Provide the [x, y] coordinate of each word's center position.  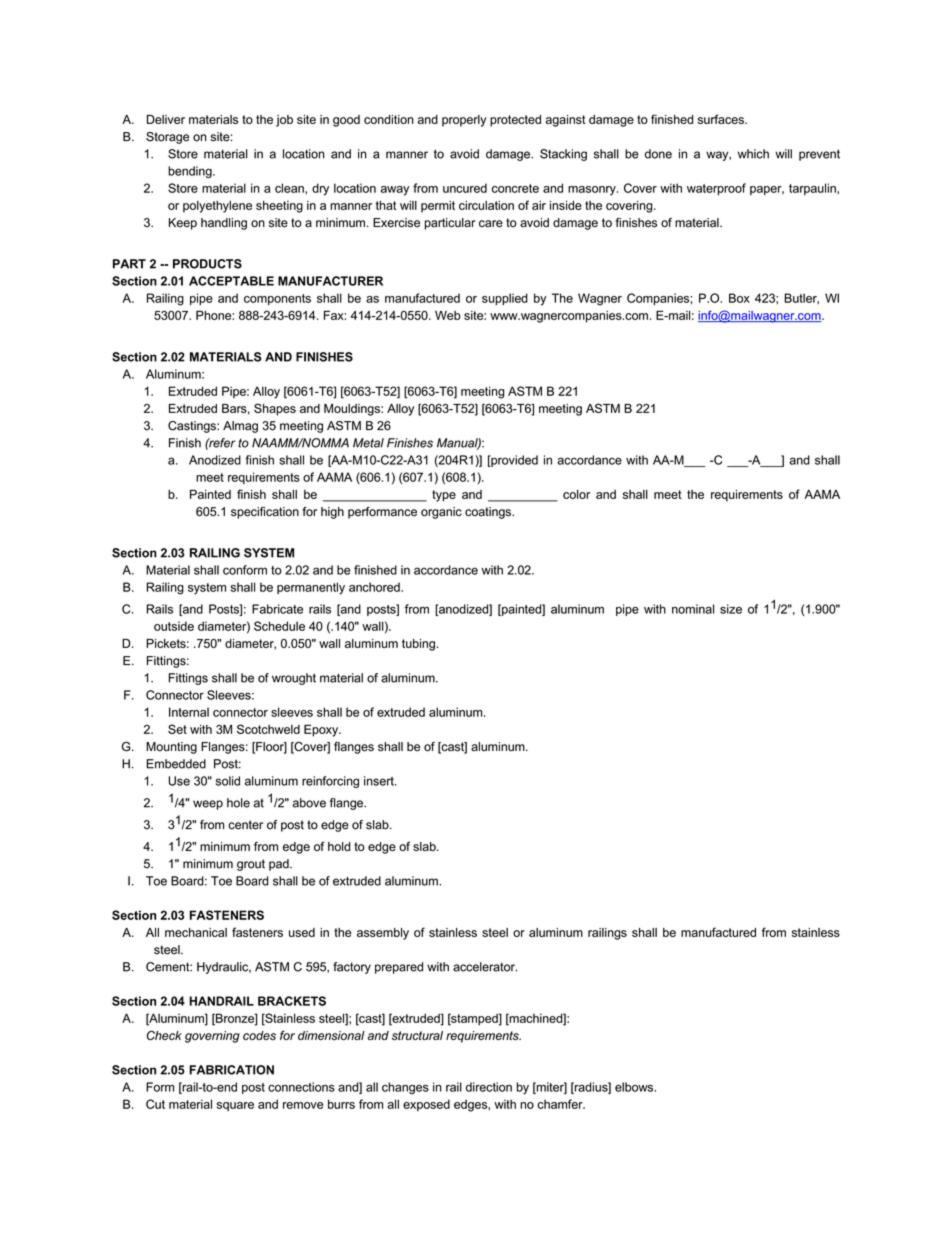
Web [448, 315]
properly [464, 121]
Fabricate [277, 609]
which [753, 154]
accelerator [485, 967]
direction [489, 1087]
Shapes [275, 409]
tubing [418, 645]
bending [191, 172]
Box [739, 298]
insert [380, 781]
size [731, 609]
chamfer [561, 1104]
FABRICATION [231, 1070]
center [245, 825]
